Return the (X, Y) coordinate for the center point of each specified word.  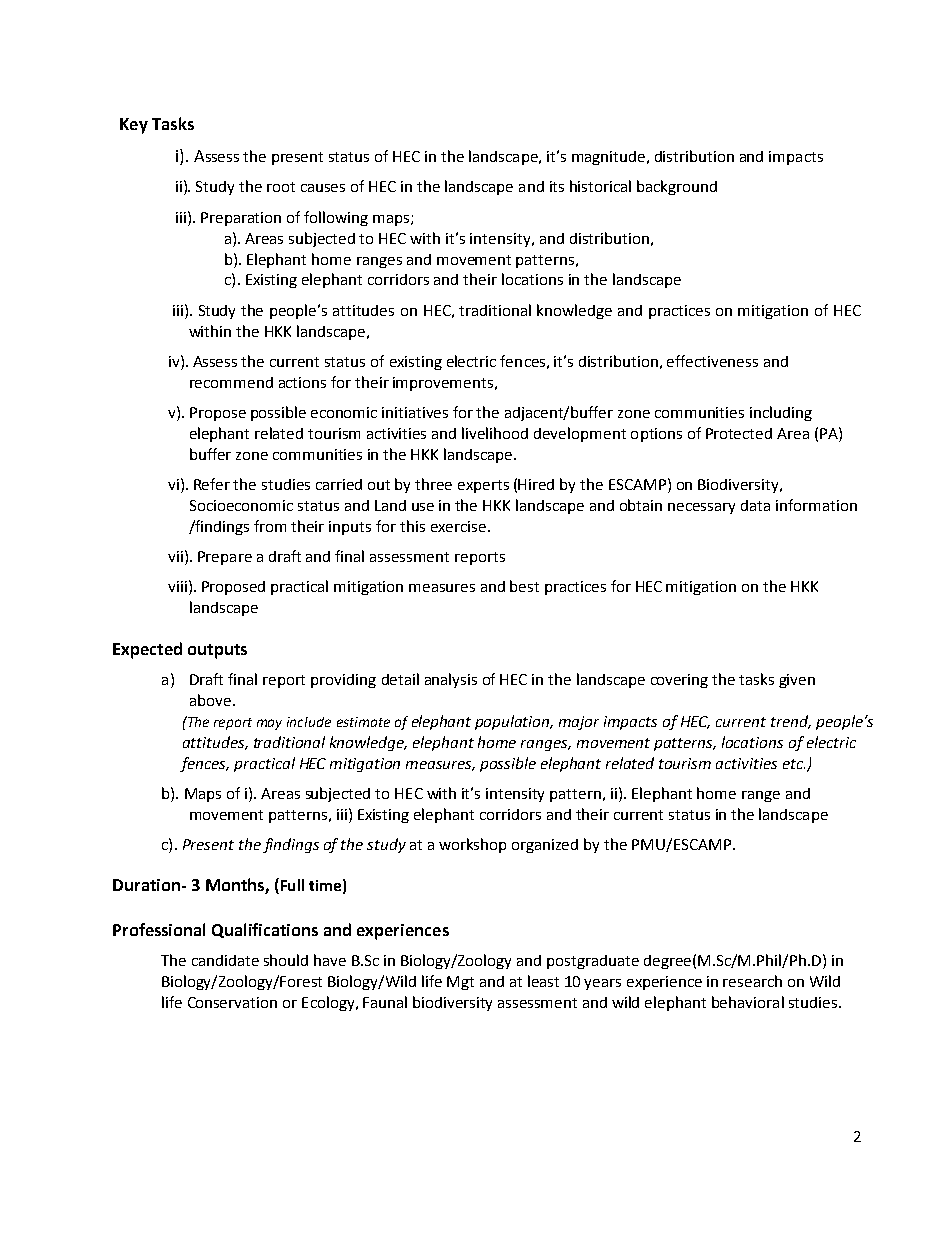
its (557, 186)
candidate (225, 960)
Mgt (460, 983)
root (281, 187)
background (677, 187)
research (752, 981)
